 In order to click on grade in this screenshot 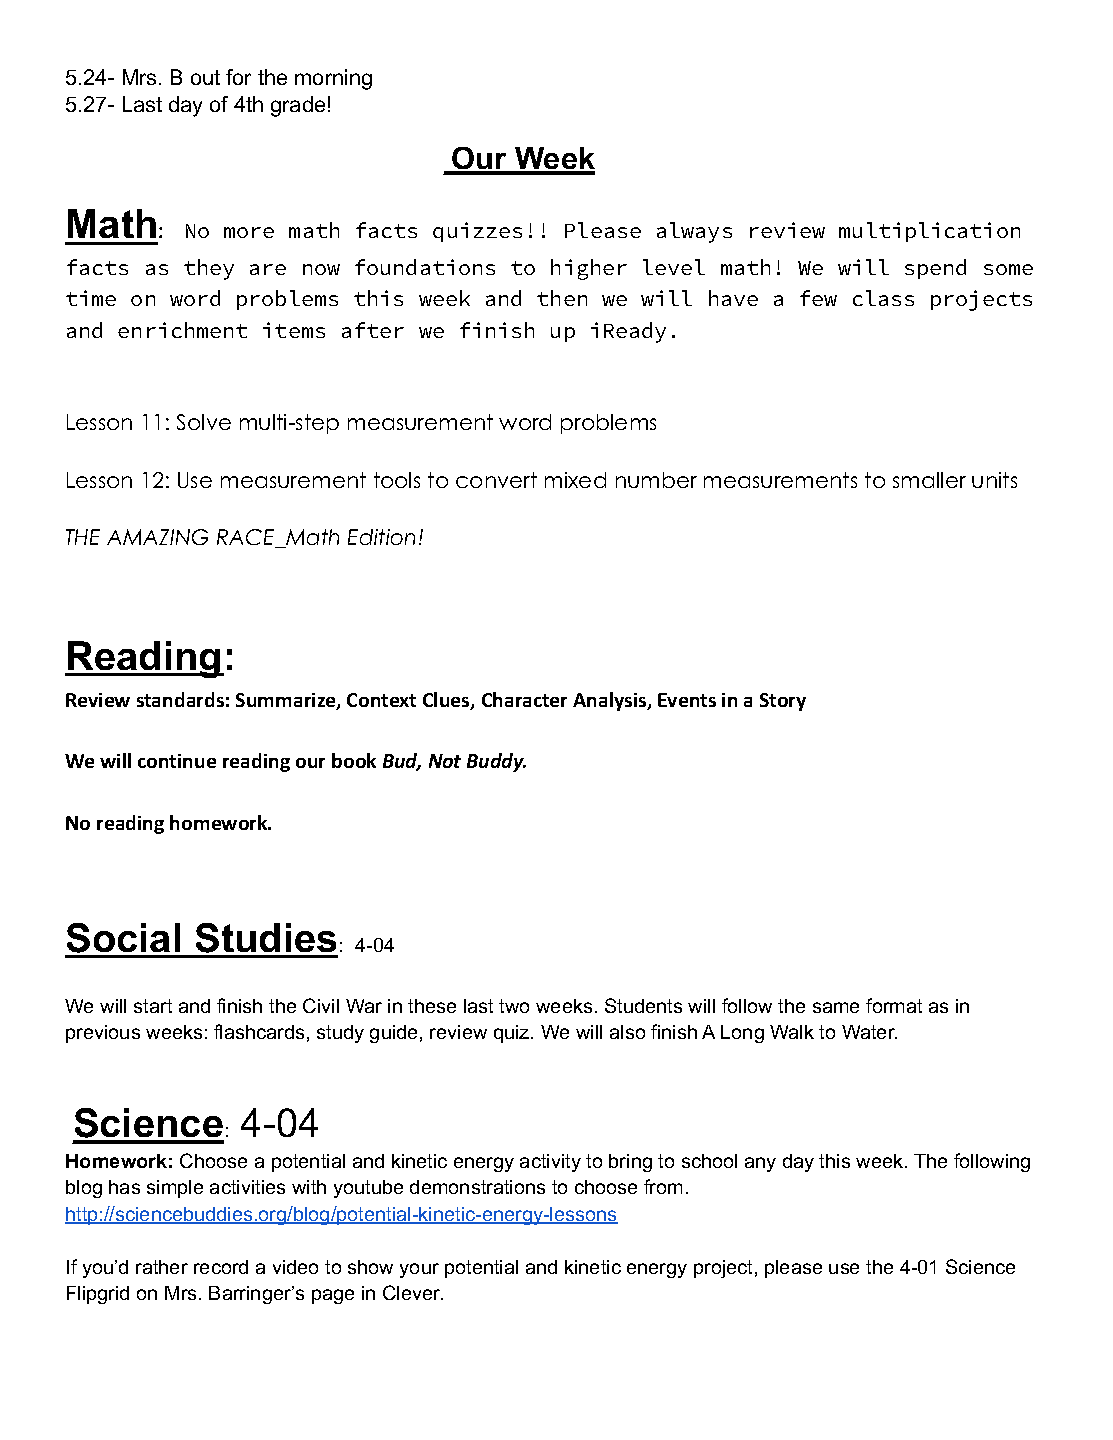, I will do `click(298, 106)`.
